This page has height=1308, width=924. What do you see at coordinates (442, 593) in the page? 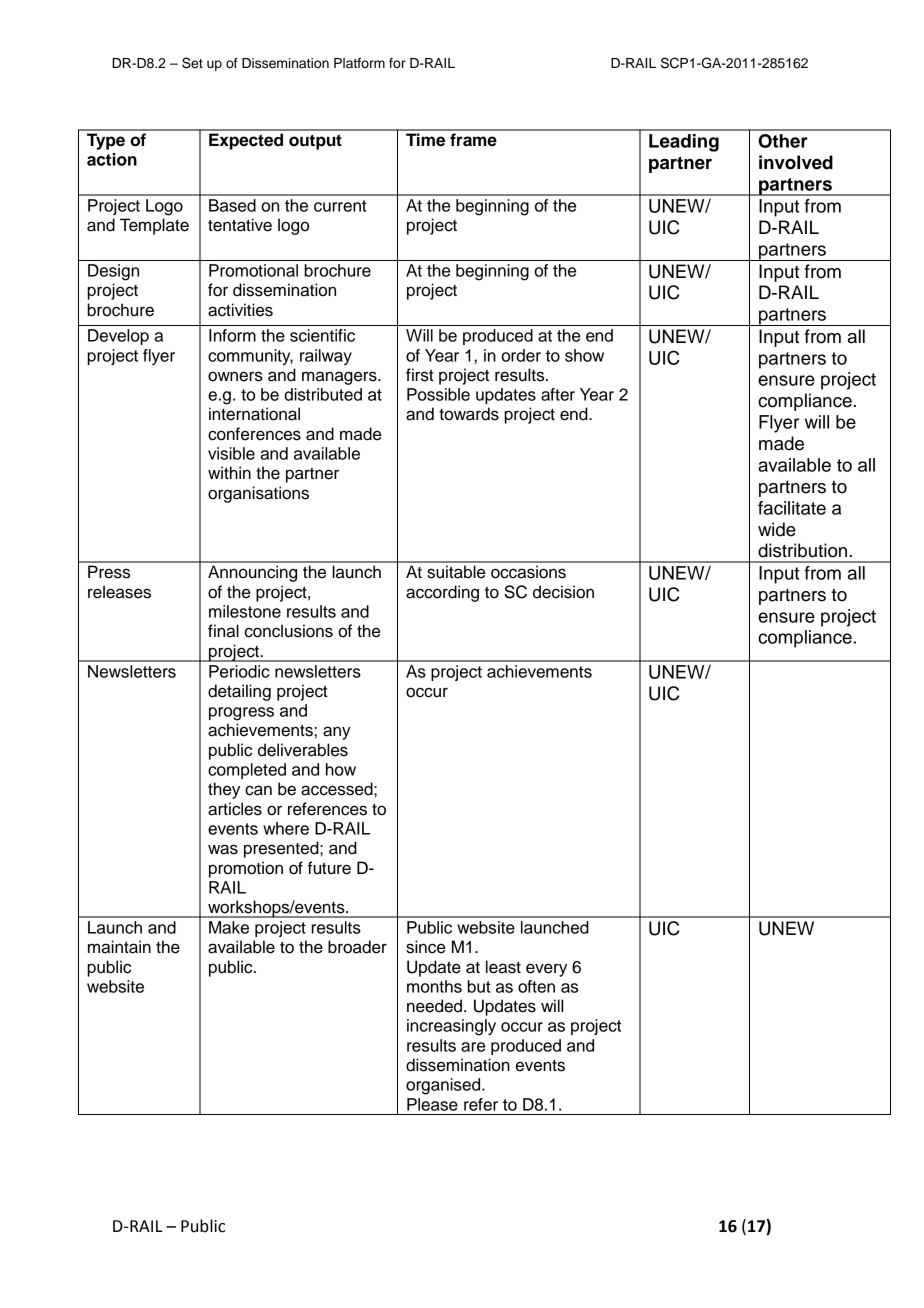
I see `according` at bounding box center [442, 593].
